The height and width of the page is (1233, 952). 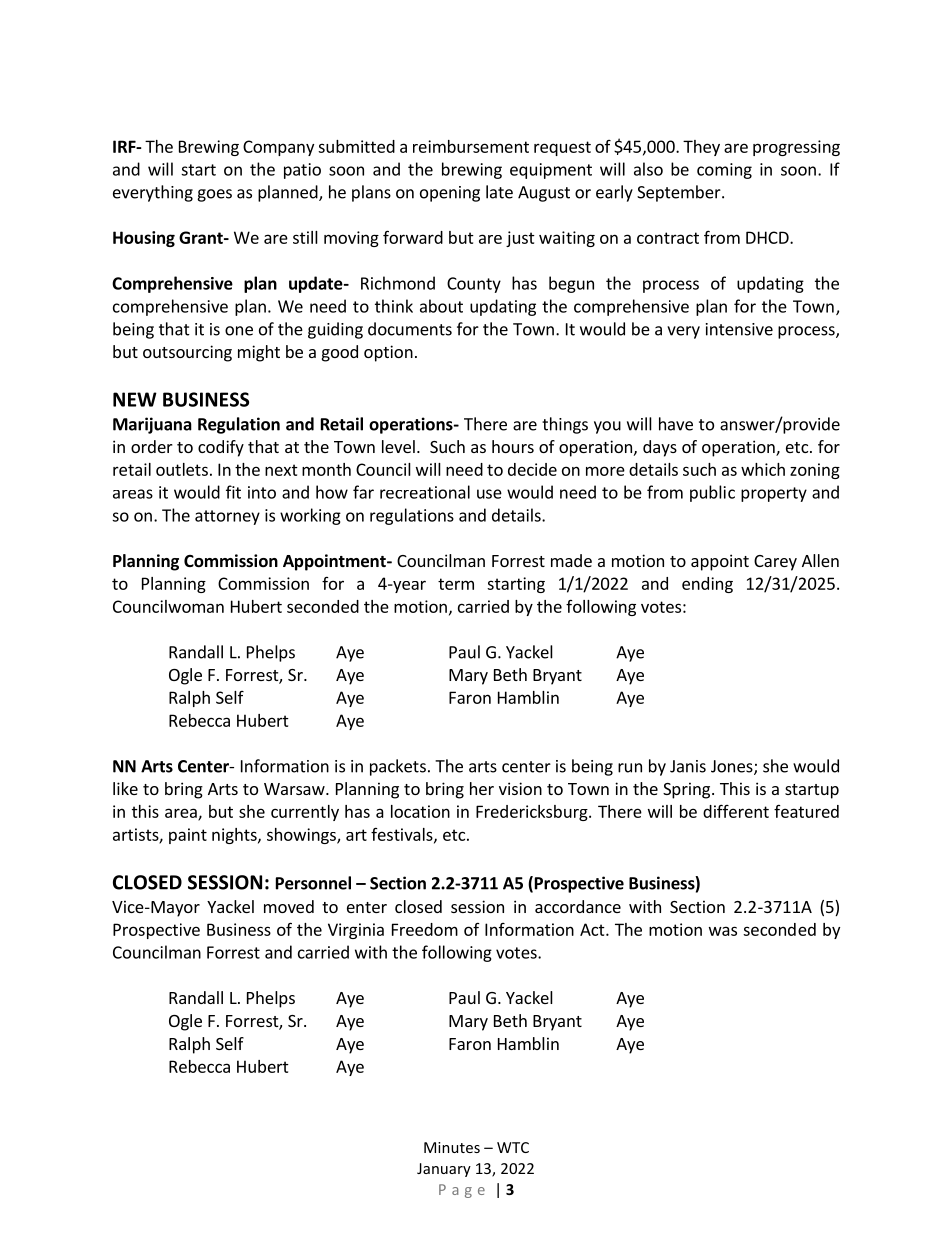 What do you see at coordinates (724, 171) in the page?
I see `coming` at bounding box center [724, 171].
